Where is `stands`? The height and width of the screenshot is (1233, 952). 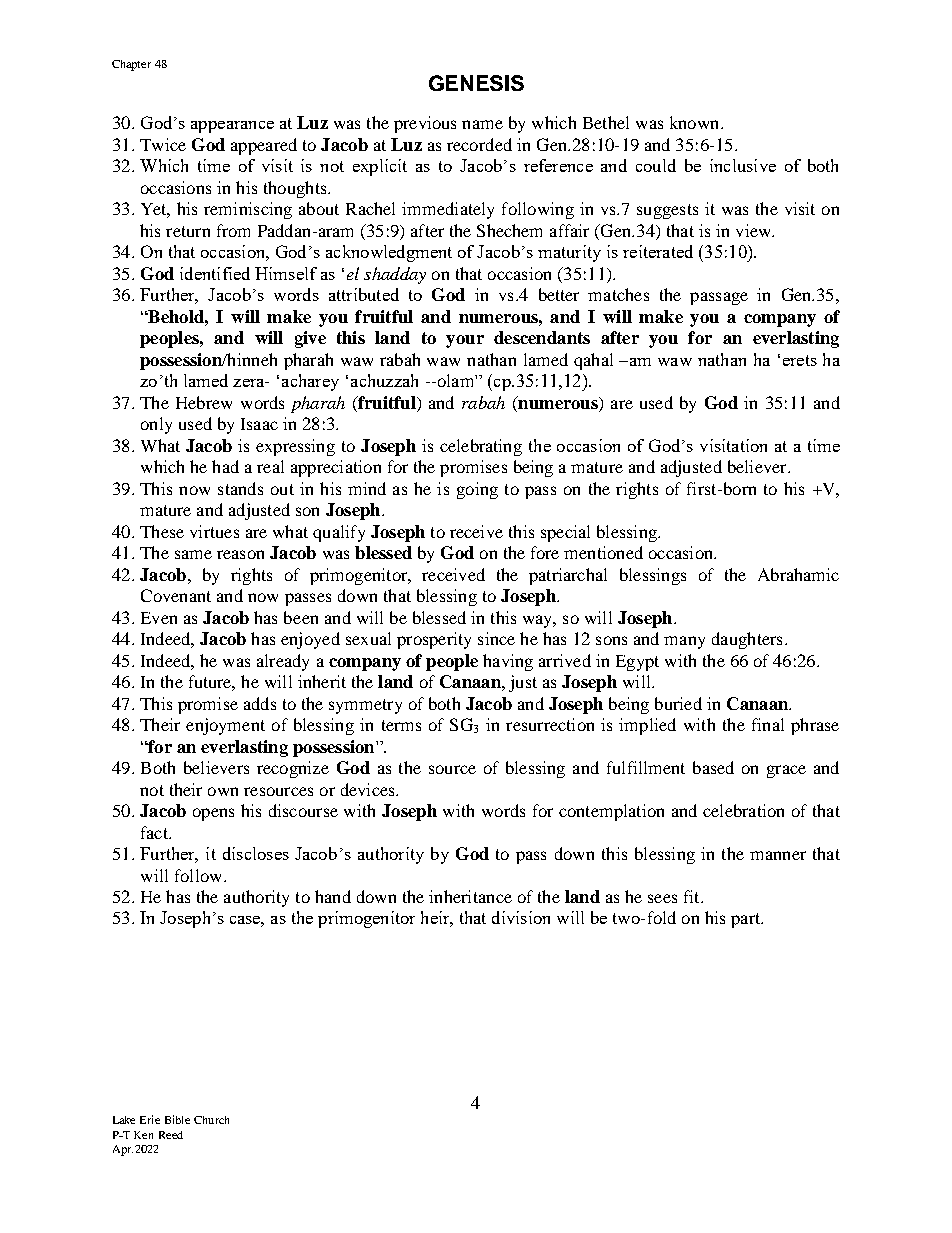
stands is located at coordinates (240, 488).
